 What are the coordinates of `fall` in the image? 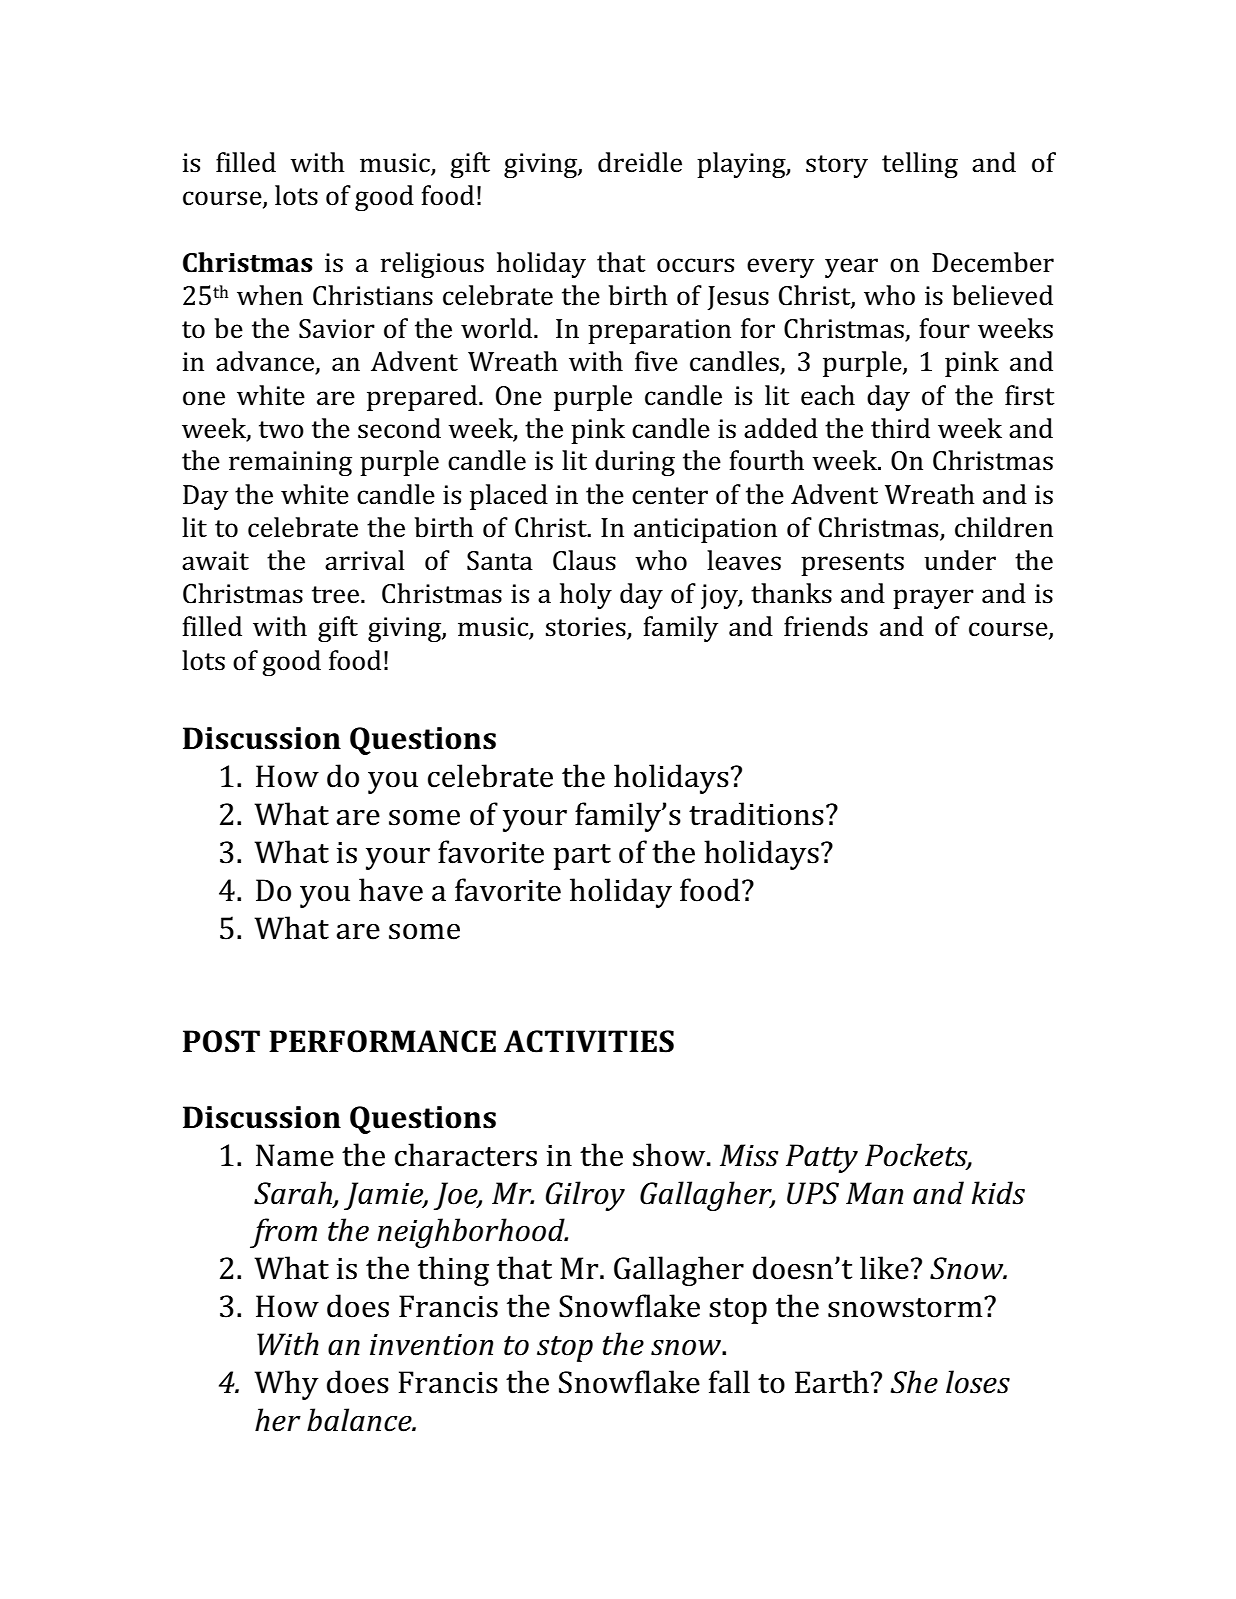 It's located at (729, 1382).
